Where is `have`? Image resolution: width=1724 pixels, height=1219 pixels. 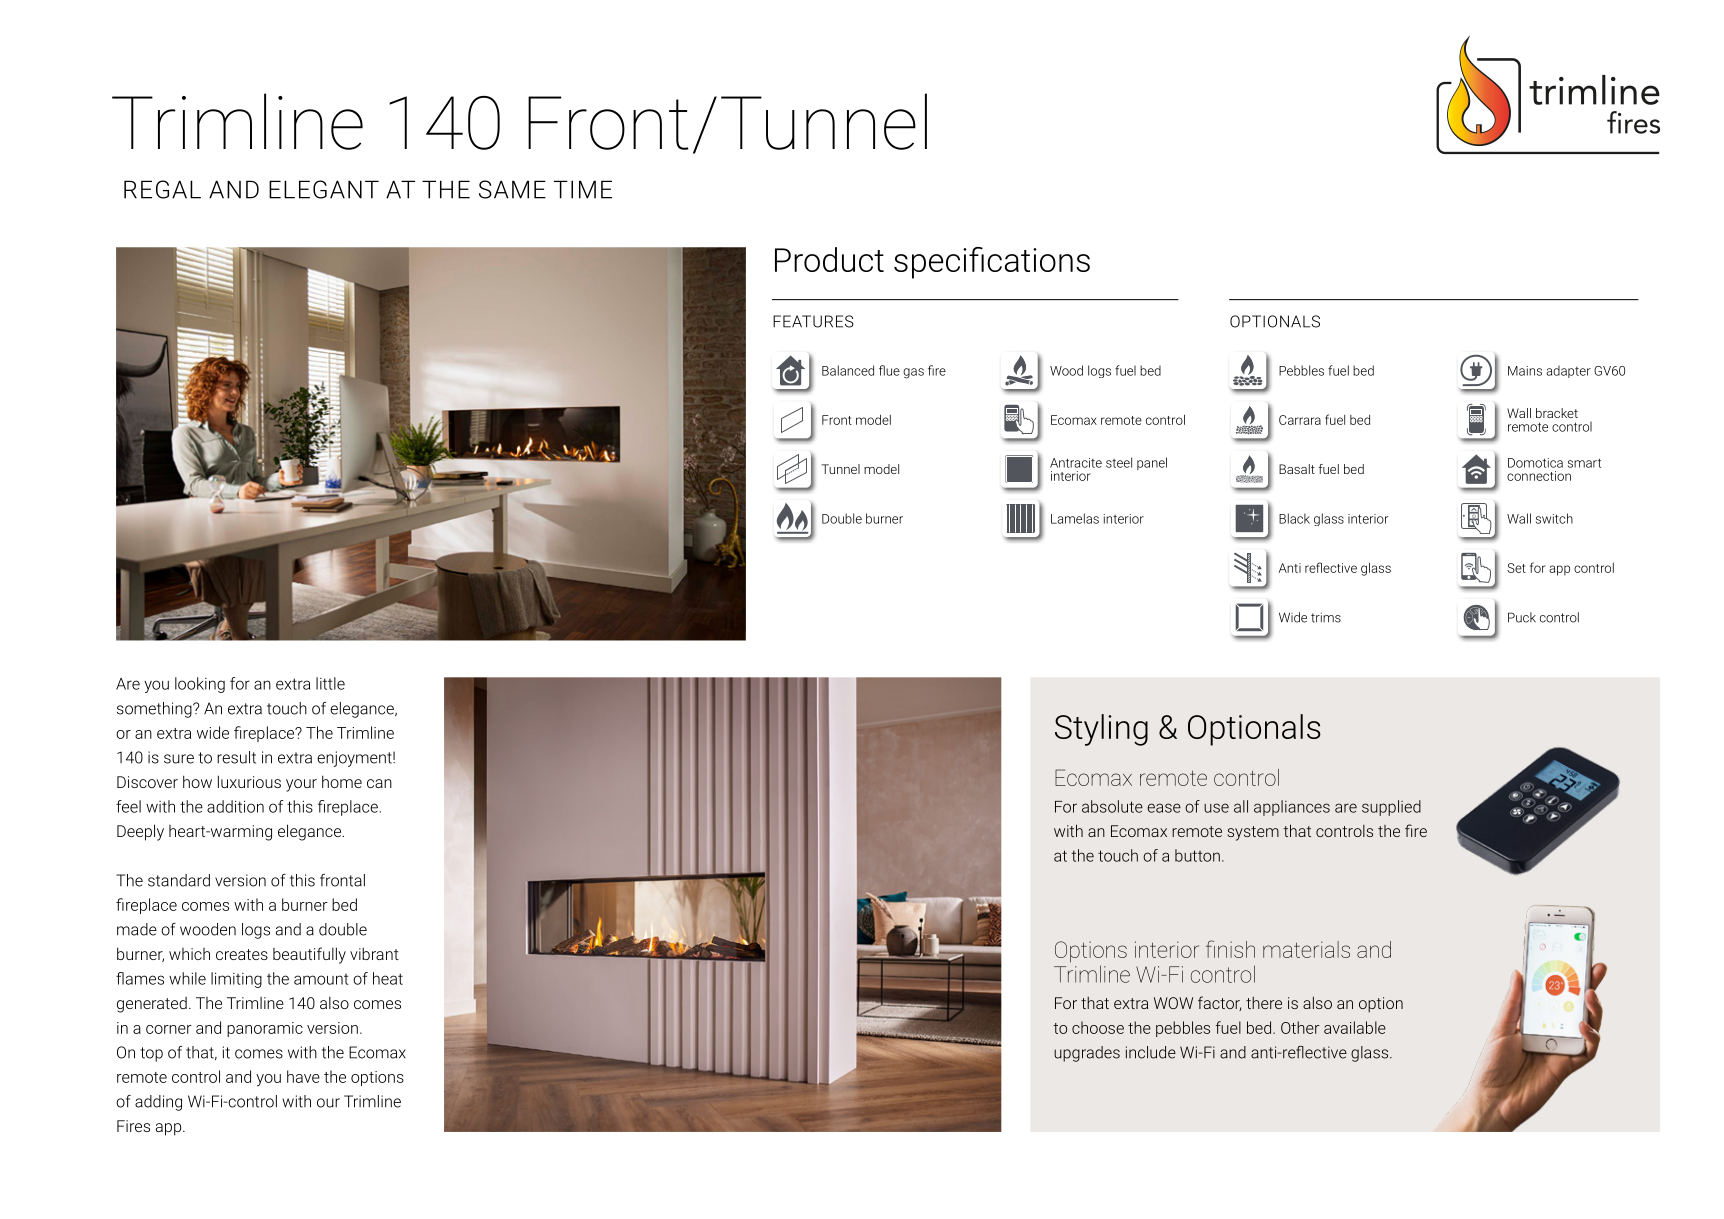 have is located at coordinates (303, 1076).
